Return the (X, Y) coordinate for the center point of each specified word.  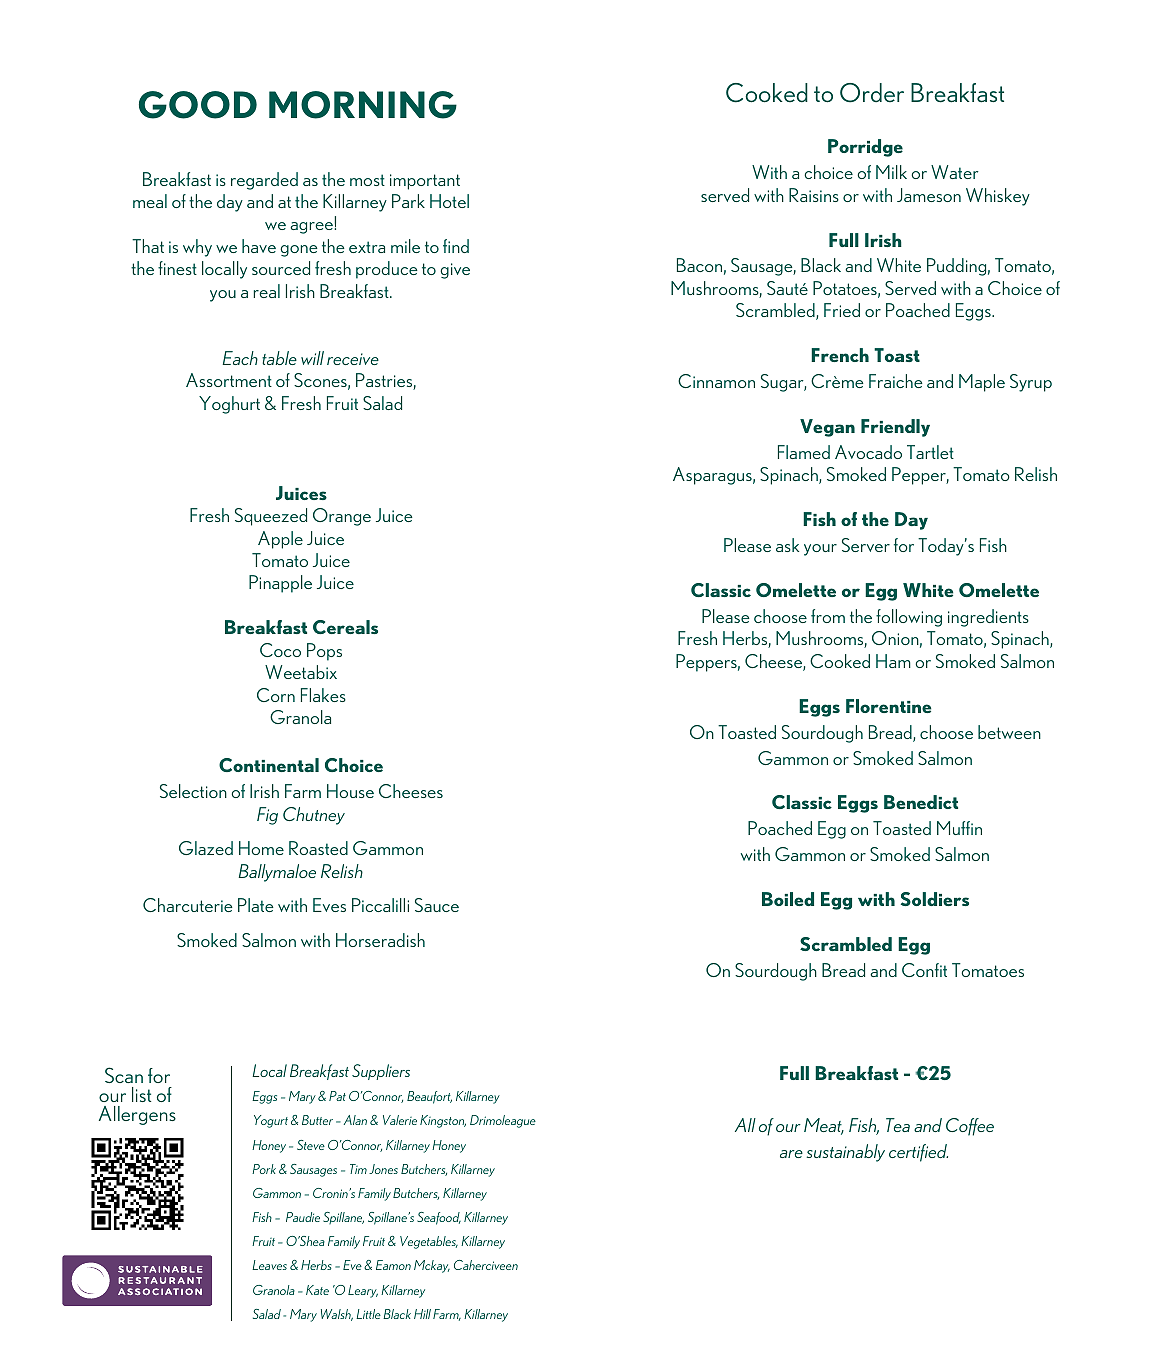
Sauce (437, 905)
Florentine (888, 706)
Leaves (269, 1265)
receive (353, 359)
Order (872, 93)
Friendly (895, 428)
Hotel (449, 201)
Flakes (323, 695)
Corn (276, 695)
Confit (924, 970)
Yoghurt (229, 405)
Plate (256, 905)
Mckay (432, 1266)
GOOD (198, 105)
